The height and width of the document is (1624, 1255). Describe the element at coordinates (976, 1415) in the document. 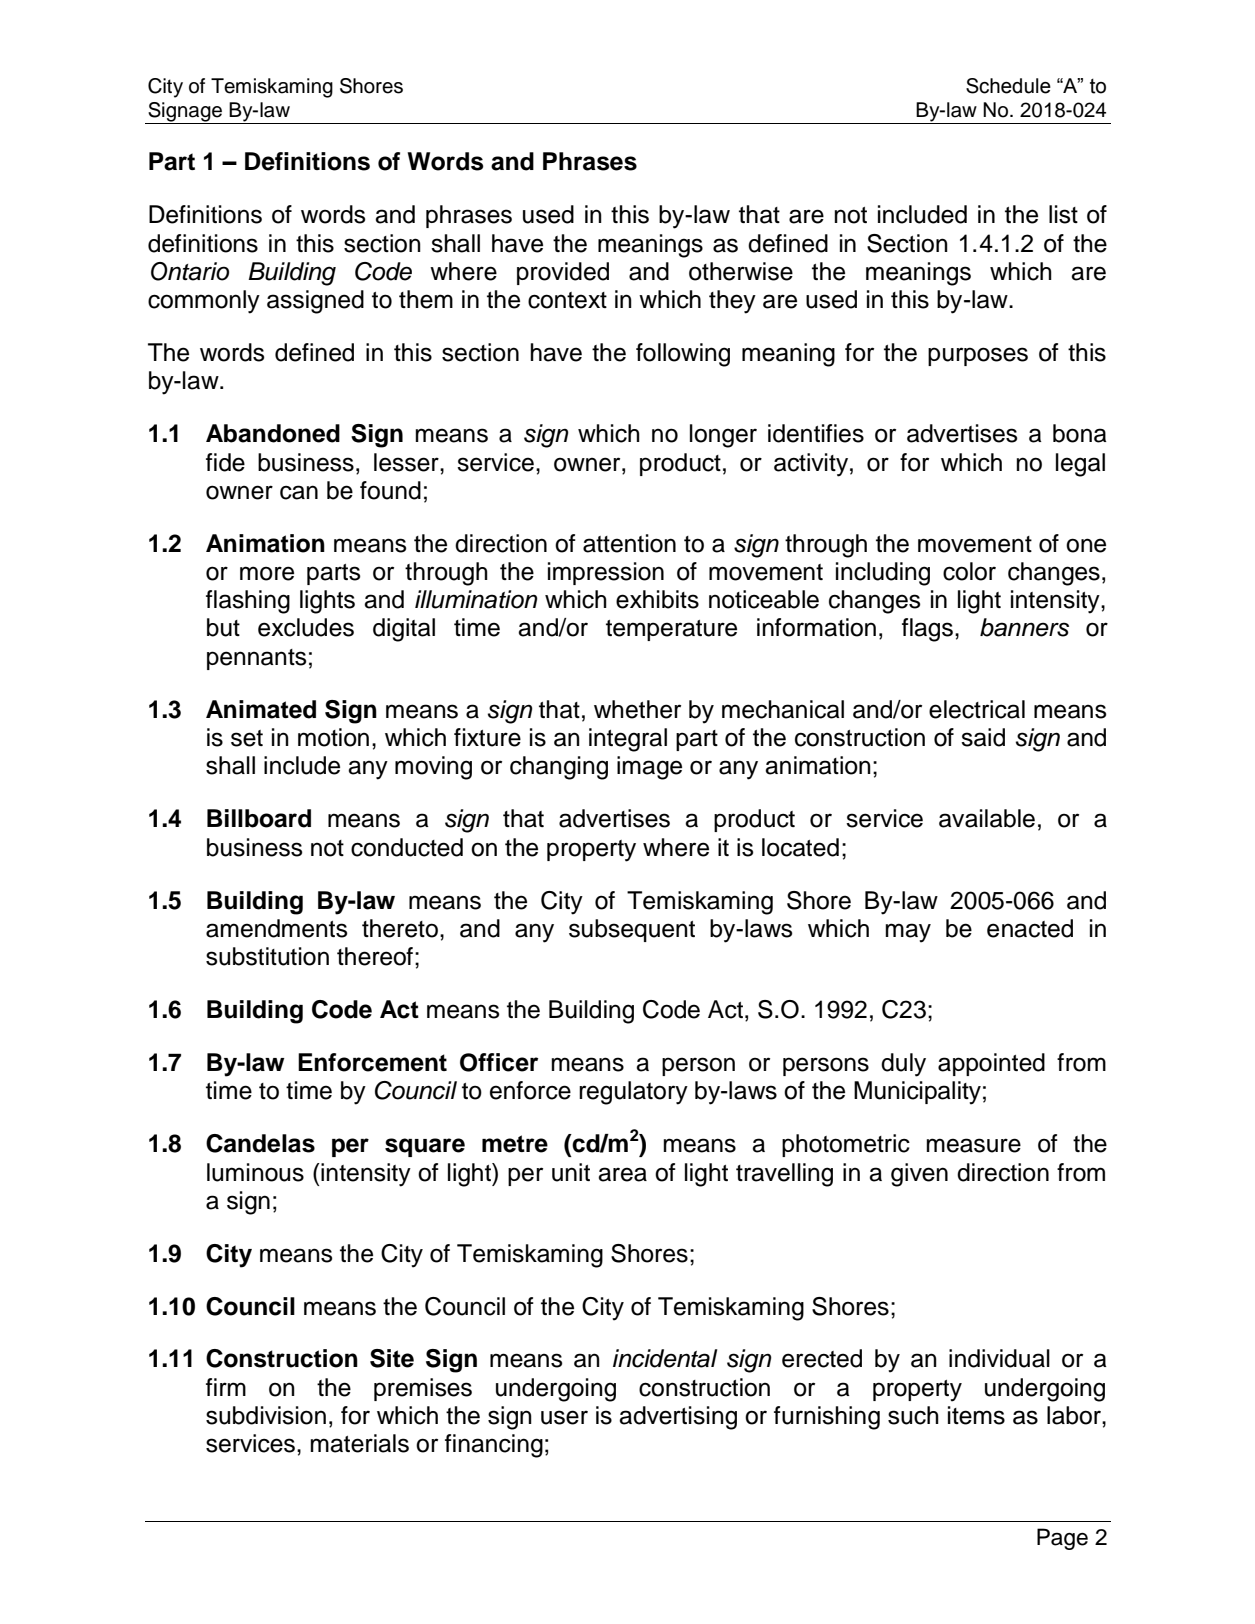

I see `items` at that location.
